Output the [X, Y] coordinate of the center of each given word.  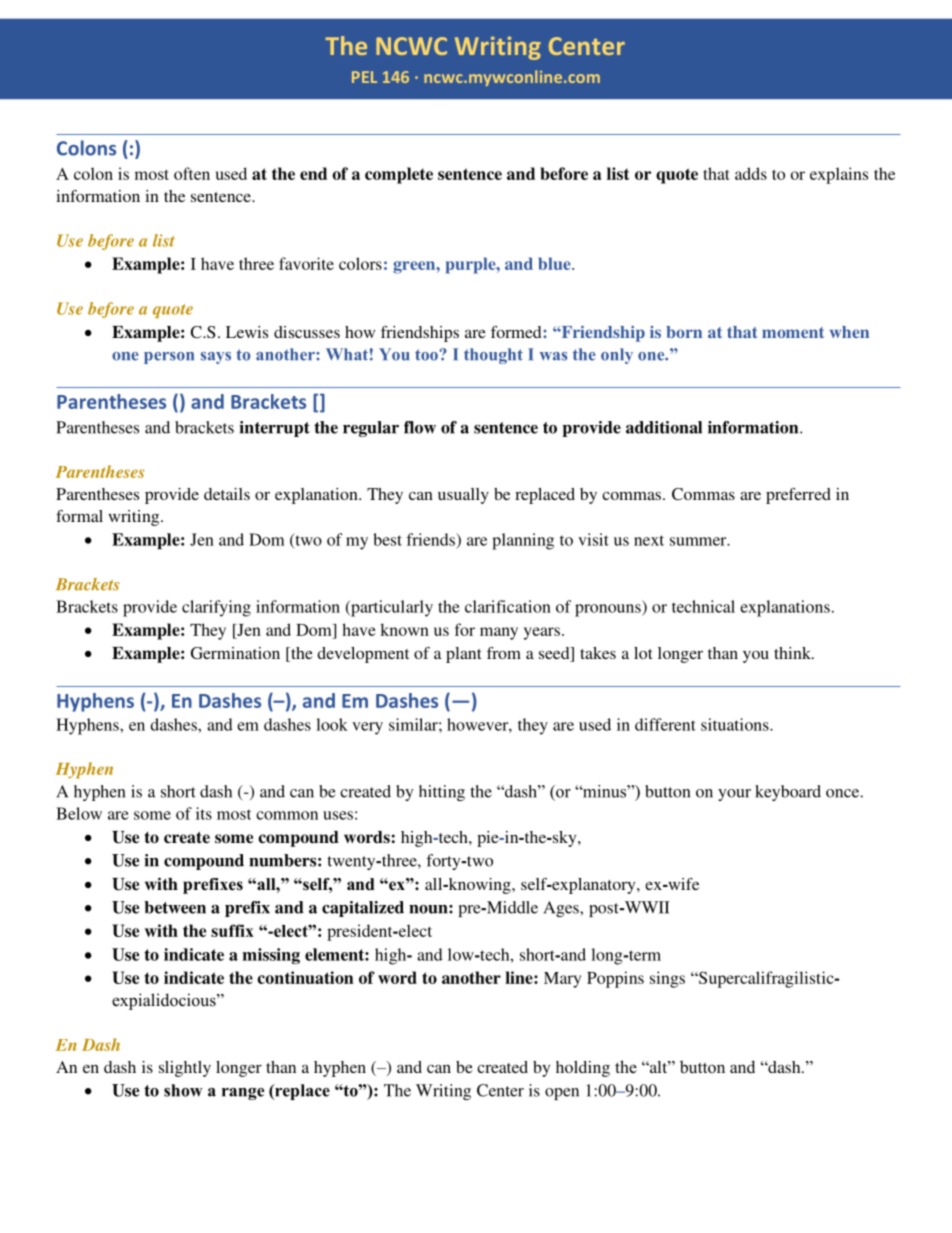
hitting [442, 793]
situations [736, 724]
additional [664, 427]
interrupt [274, 429]
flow [420, 427]
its [204, 813]
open [562, 1094]
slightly [185, 1069]
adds [751, 173]
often [192, 173]
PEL [364, 77]
